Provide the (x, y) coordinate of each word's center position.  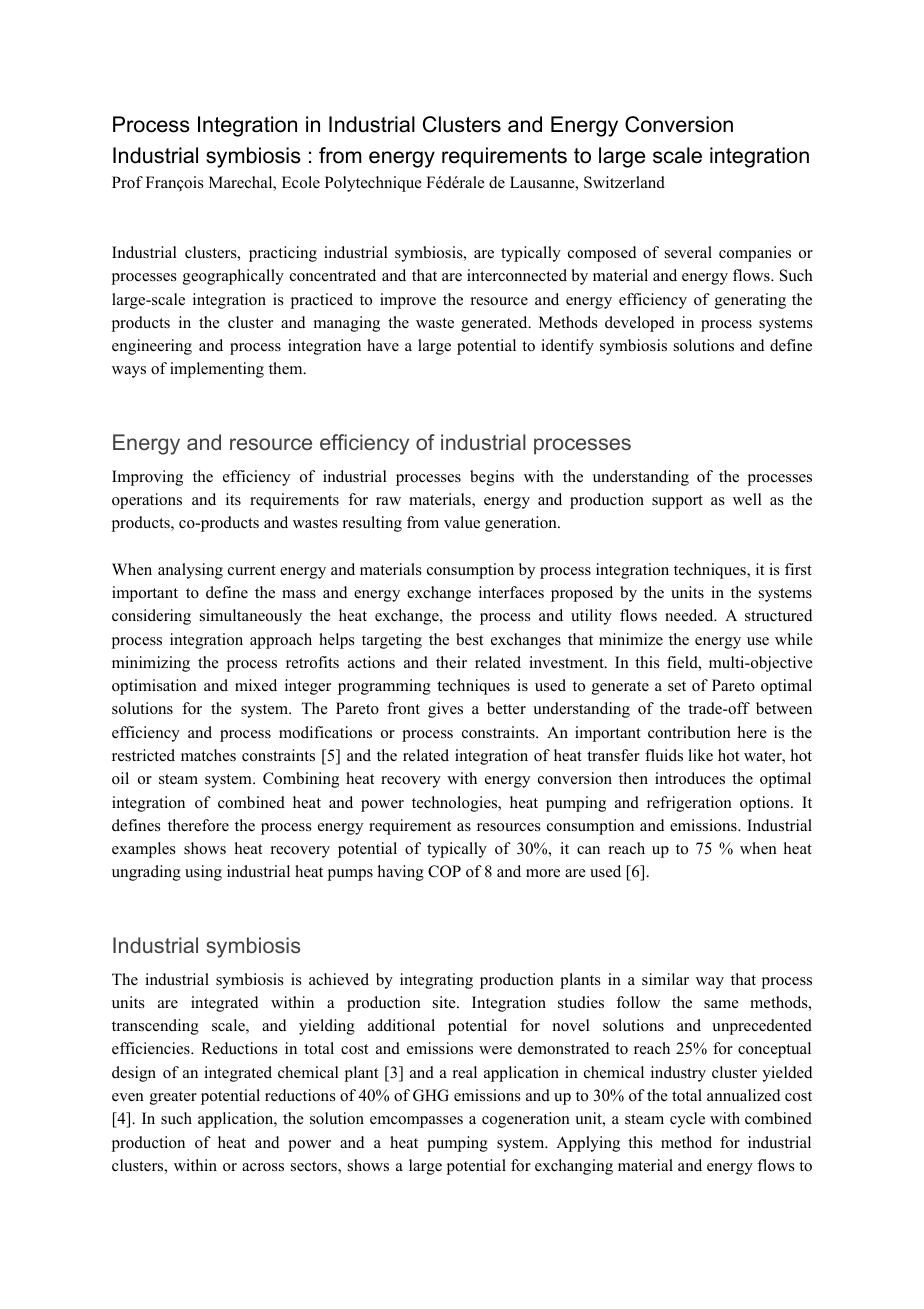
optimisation (154, 687)
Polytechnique (373, 184)
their (451, 662)
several (688, 252)
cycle (687, 1120)
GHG (431, 1095)
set (677, 686)
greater (173, 1098)
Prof (127, 182)
